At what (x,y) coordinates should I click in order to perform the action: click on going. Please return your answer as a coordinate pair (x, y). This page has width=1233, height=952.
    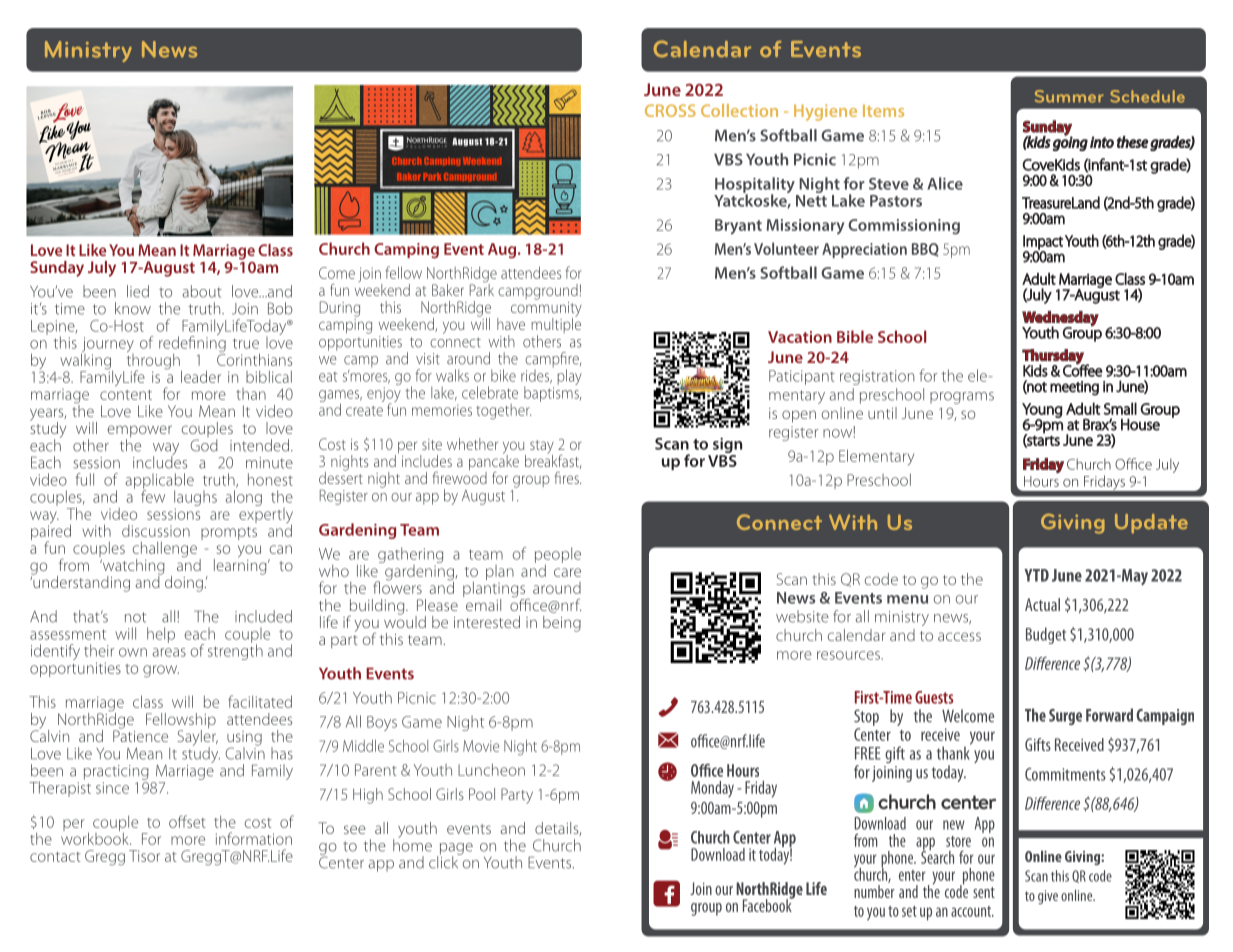
    Looking at the image, I should click on (1070, 142).
